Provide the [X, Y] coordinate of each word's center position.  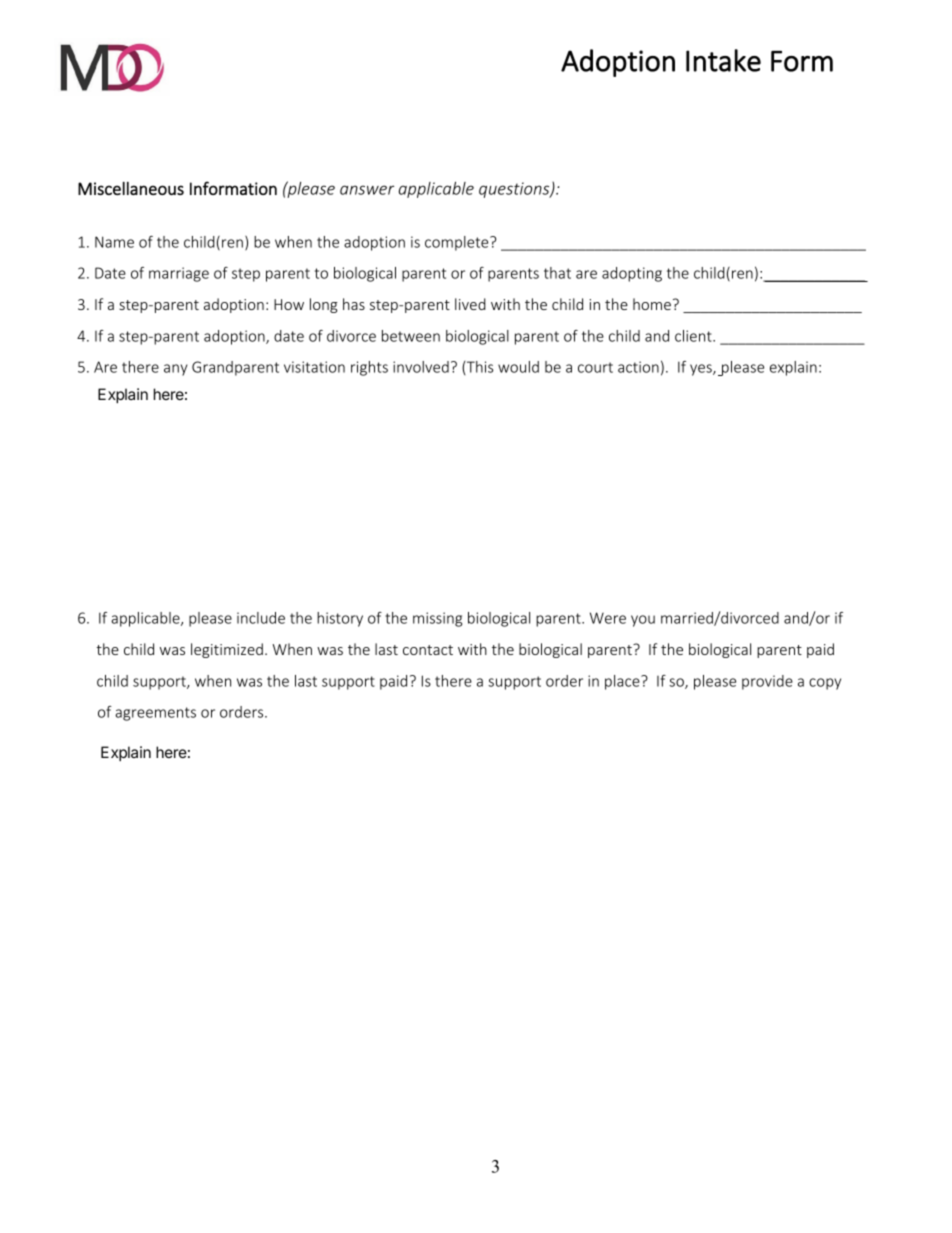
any [175, 370]
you [643, 621]
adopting [632, 274]
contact [428, 650]
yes [702, 370]
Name [114, 242]
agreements [155, 714]
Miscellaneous [131, 188]
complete [458, 243]
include [261, 618]
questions [515, 190]
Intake [723, 60]
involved [421, 367]
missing [437, 619]
